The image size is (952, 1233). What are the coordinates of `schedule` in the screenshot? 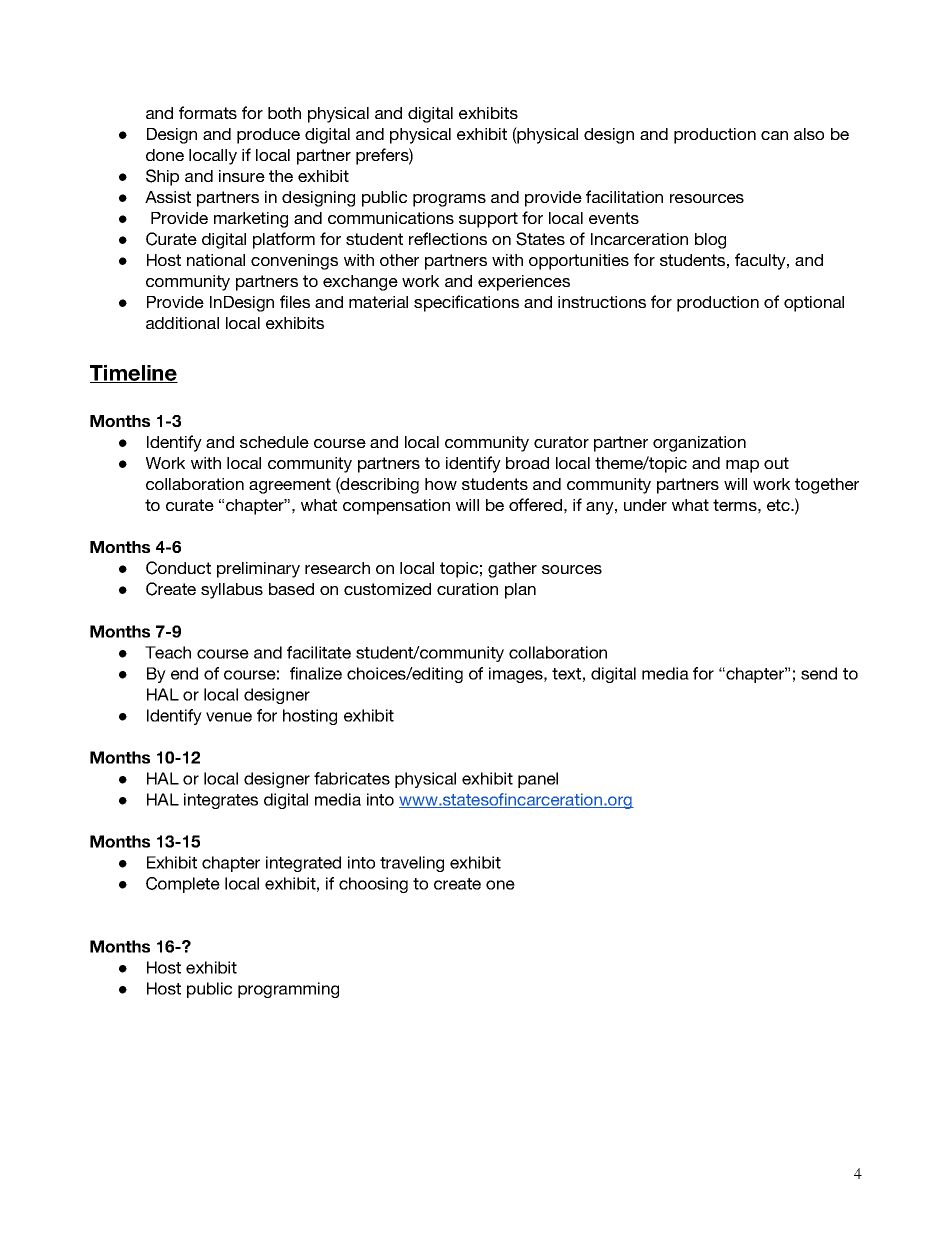 It's located at (274, 442).
